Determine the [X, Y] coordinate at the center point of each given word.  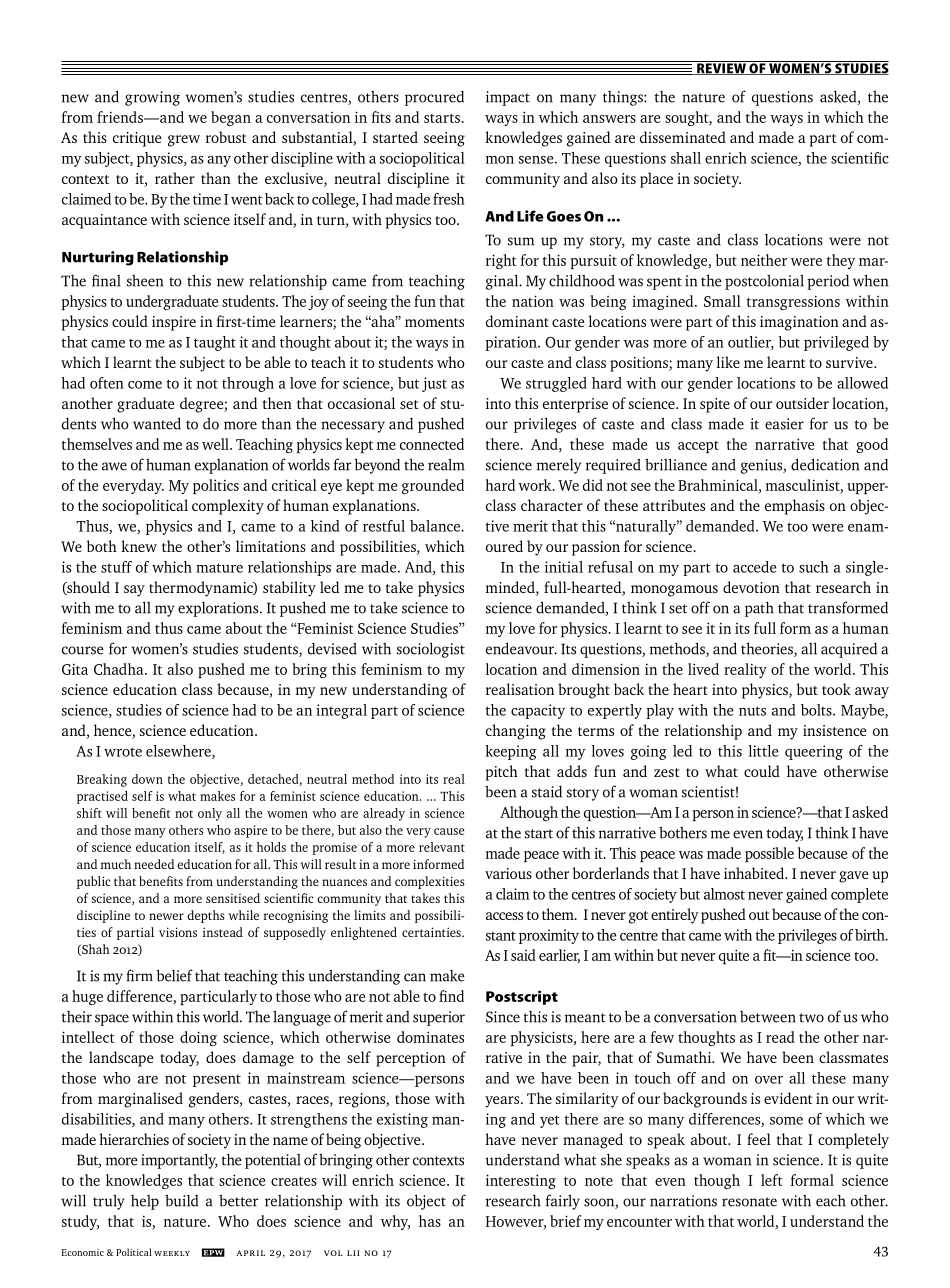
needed [154, 864]
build [181, 1200]
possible [769, 854]
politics [216, 486]
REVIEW [721, 68]
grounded [433, 486]
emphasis [795, 507]
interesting [521, 1181]
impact [508, 98]
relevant [442, 847]
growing [152, 98]
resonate [749, 1202]
